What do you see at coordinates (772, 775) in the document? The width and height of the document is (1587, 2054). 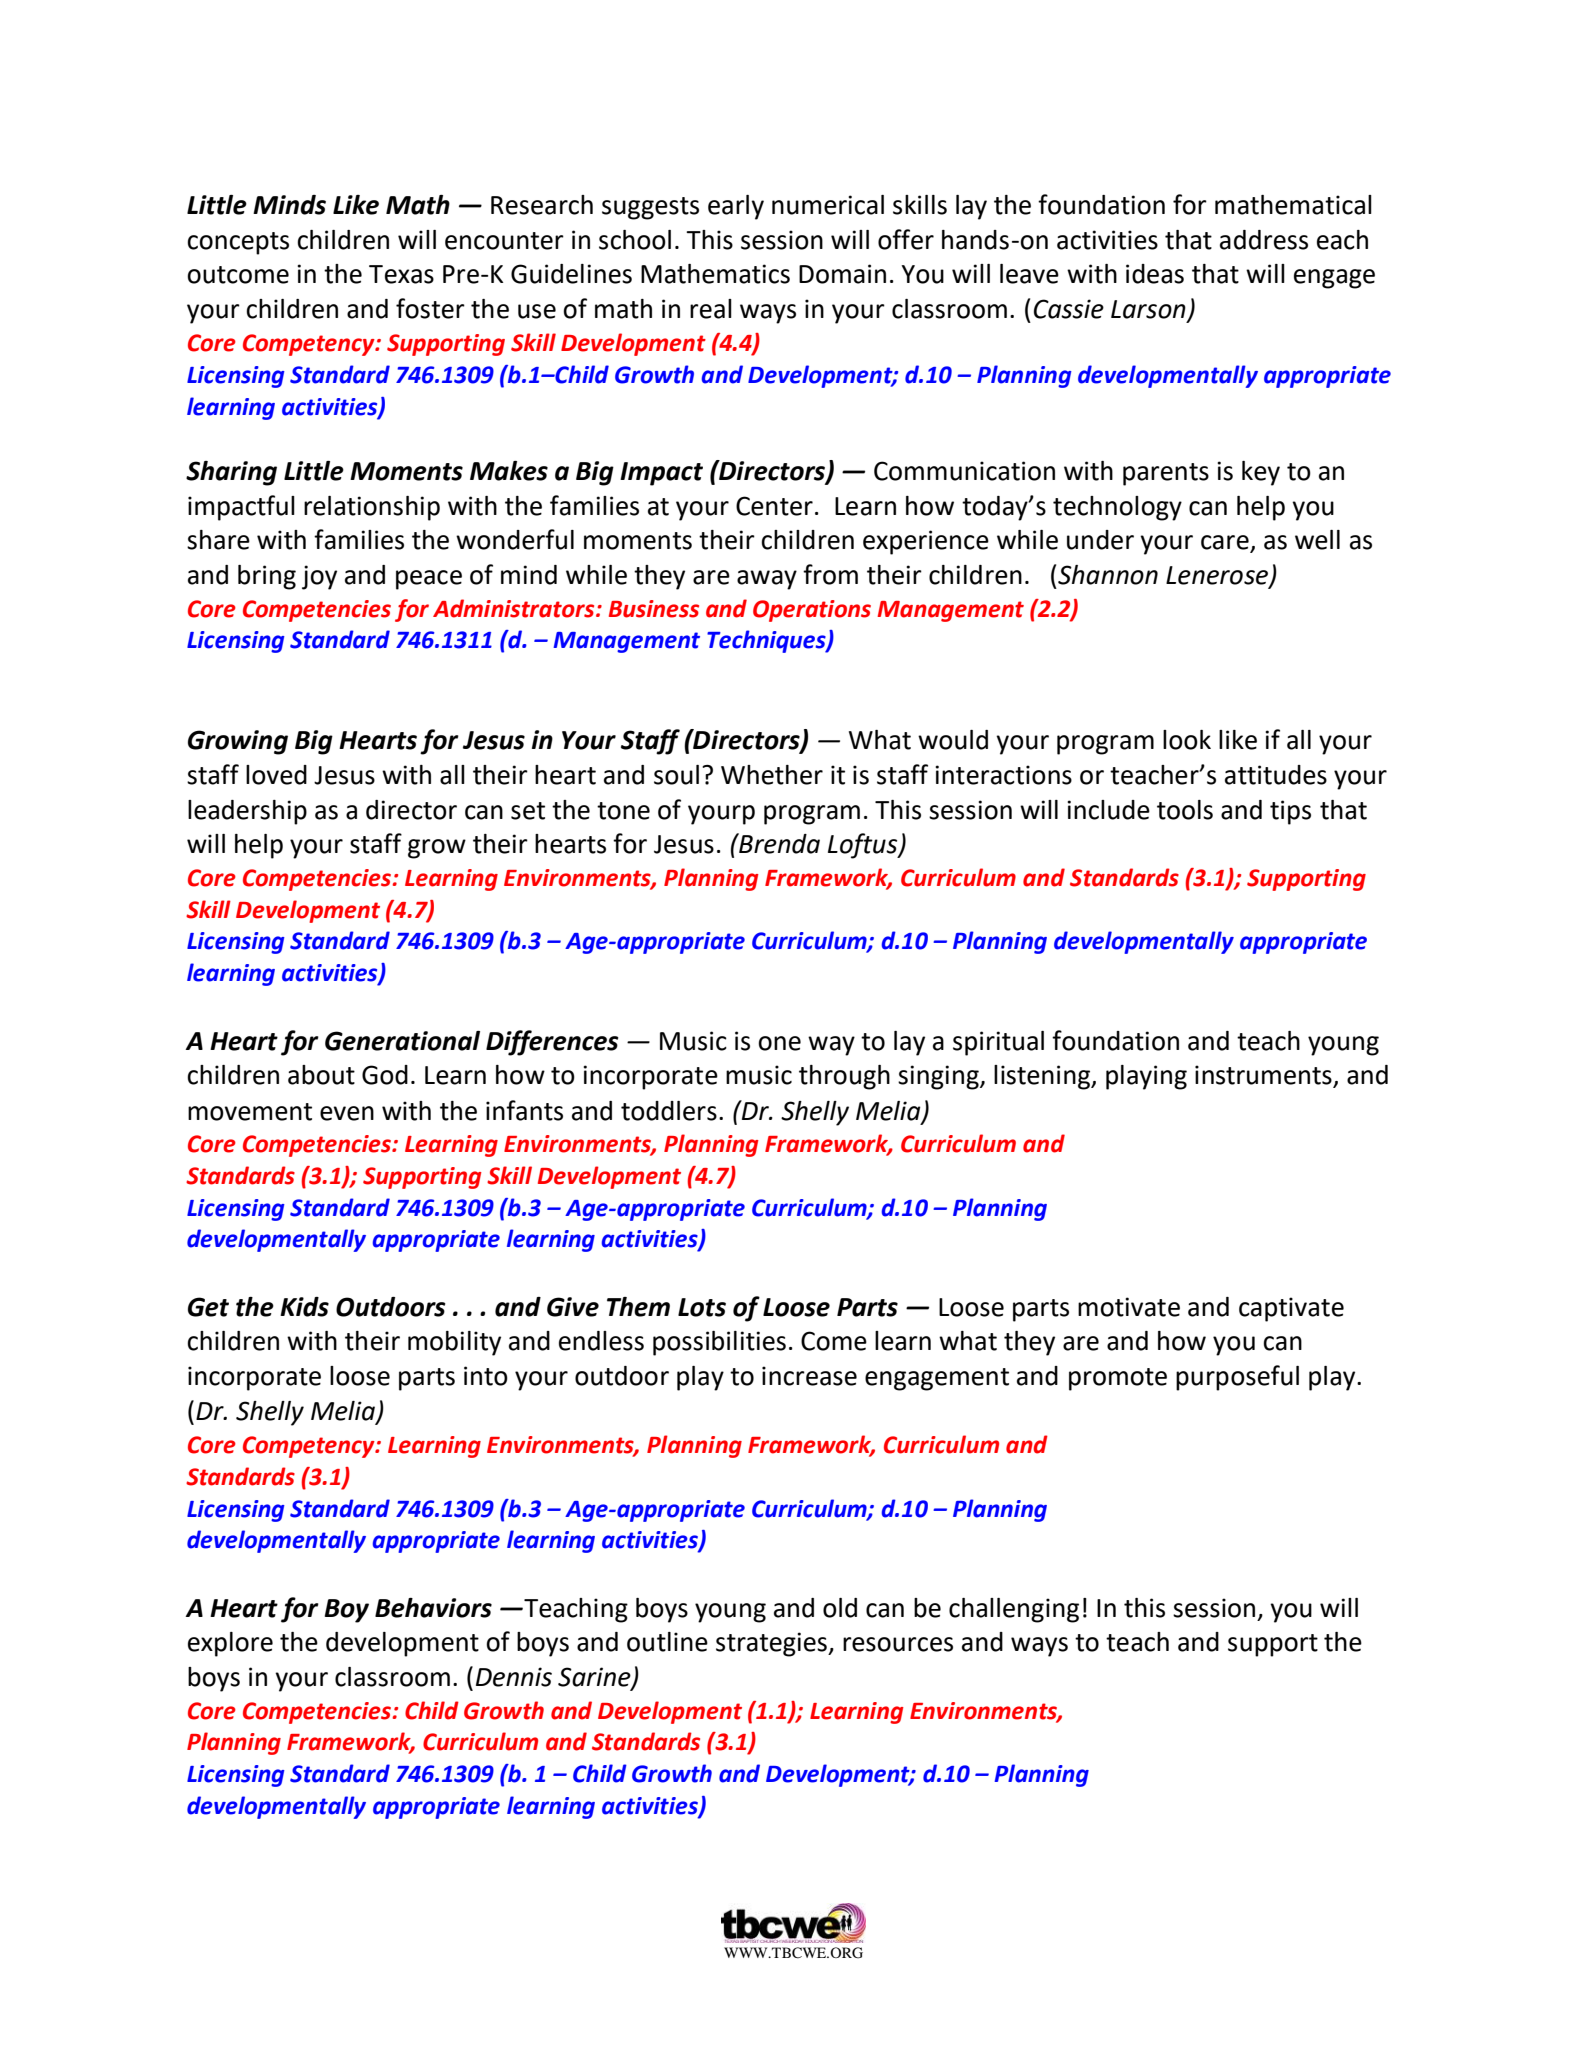 I see `Whether` at bounding box center [772, 775].
